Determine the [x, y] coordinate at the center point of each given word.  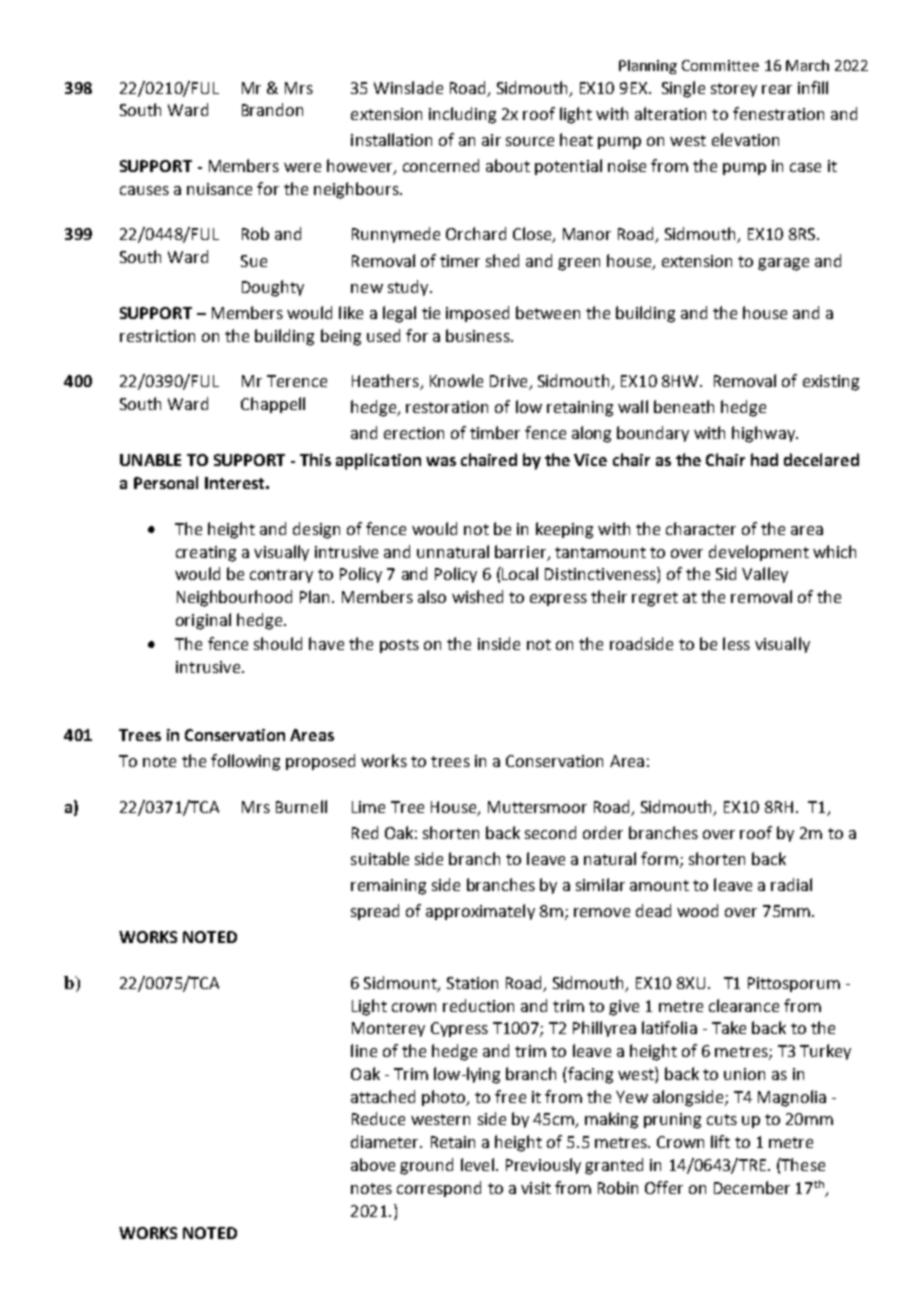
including [462, 115]
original [203, 621]
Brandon [272, 109]
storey [734, 90]
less [736, 643]
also [432, 596]
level [477, 1164]
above [373, 1164]
